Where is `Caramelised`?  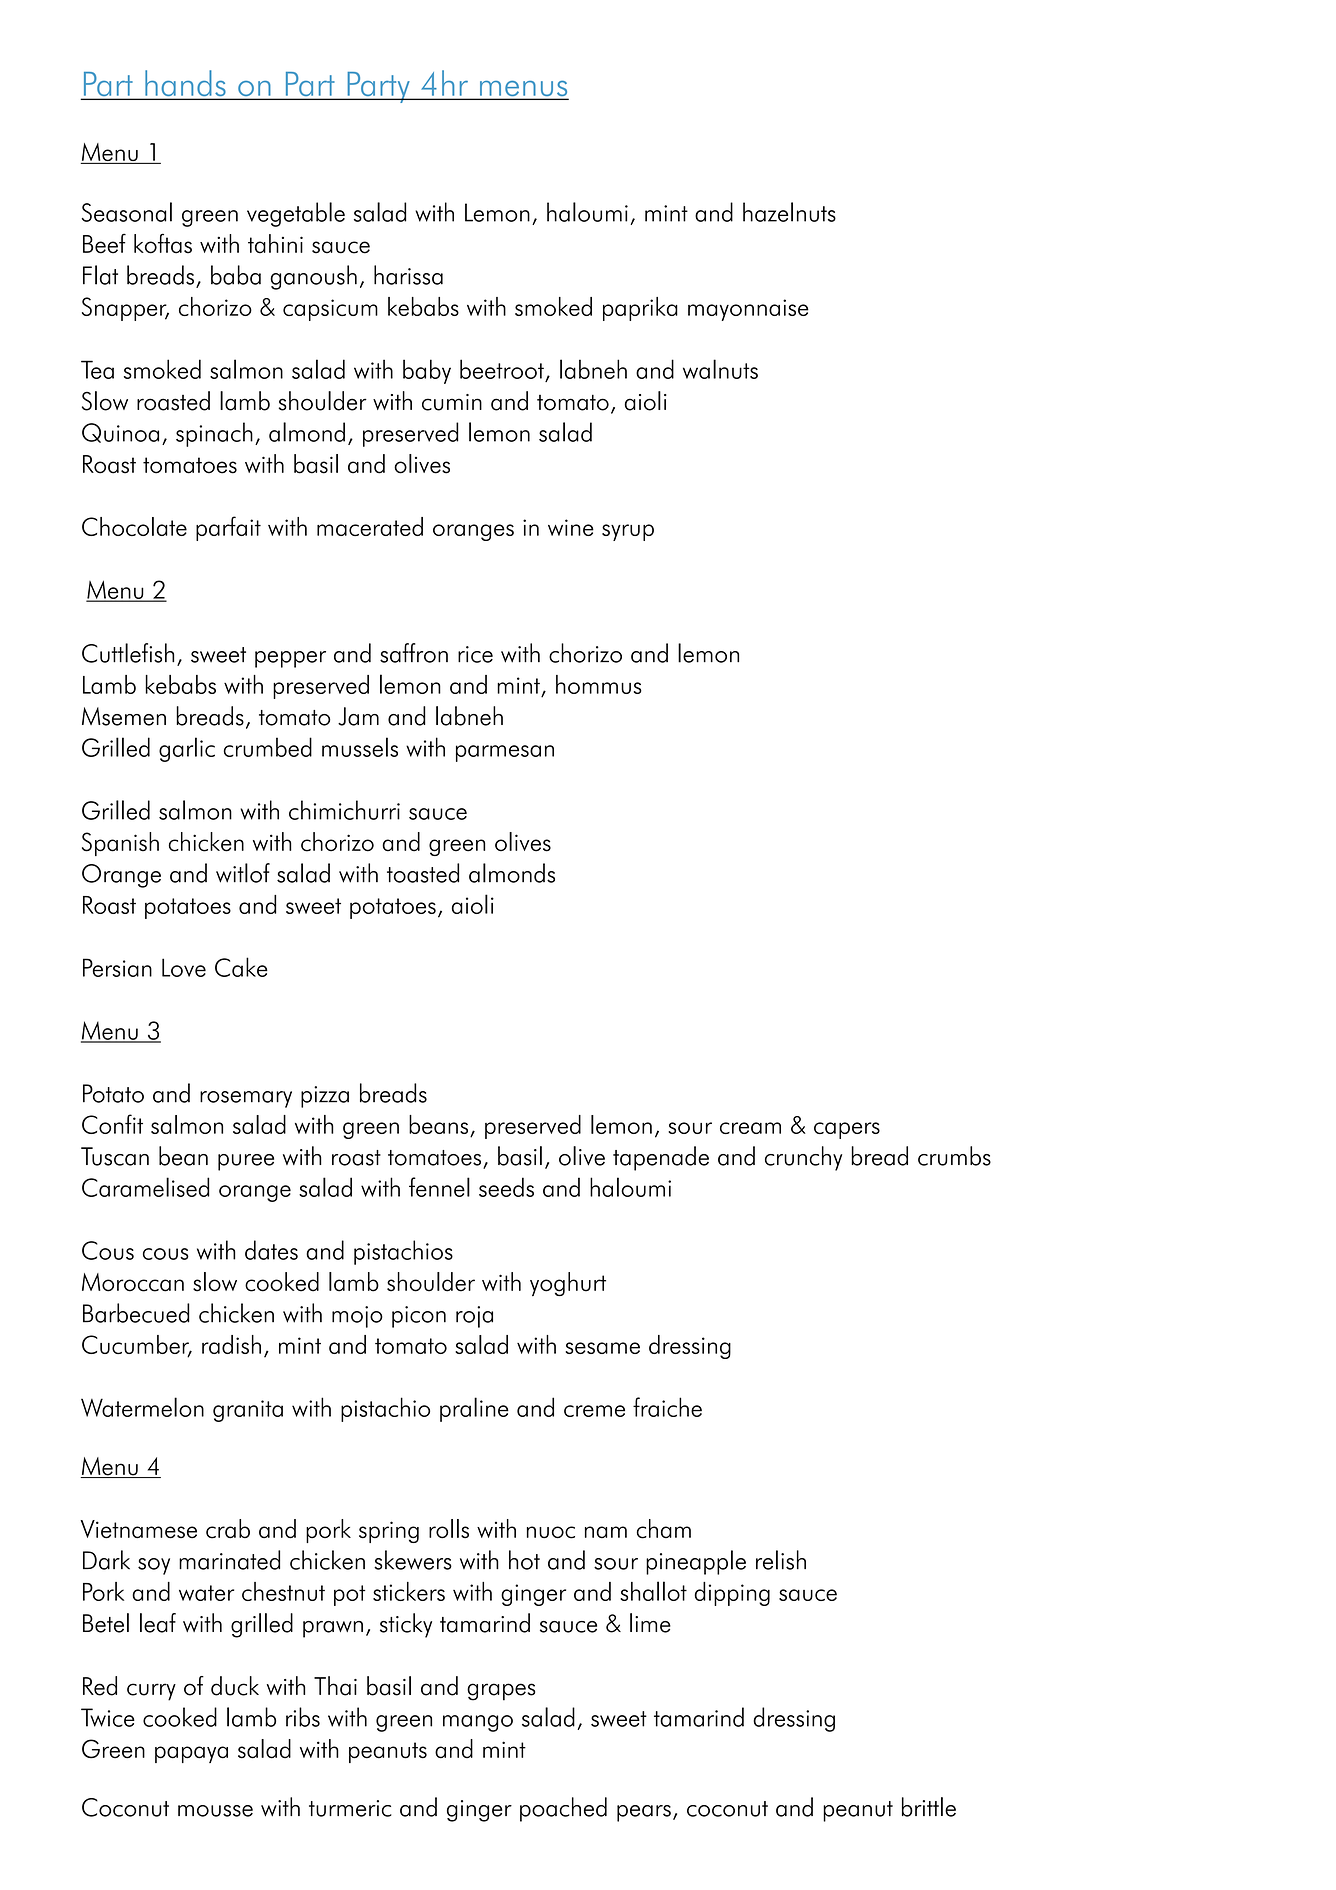
Caramelised is located at coordinates (145, 1187).
